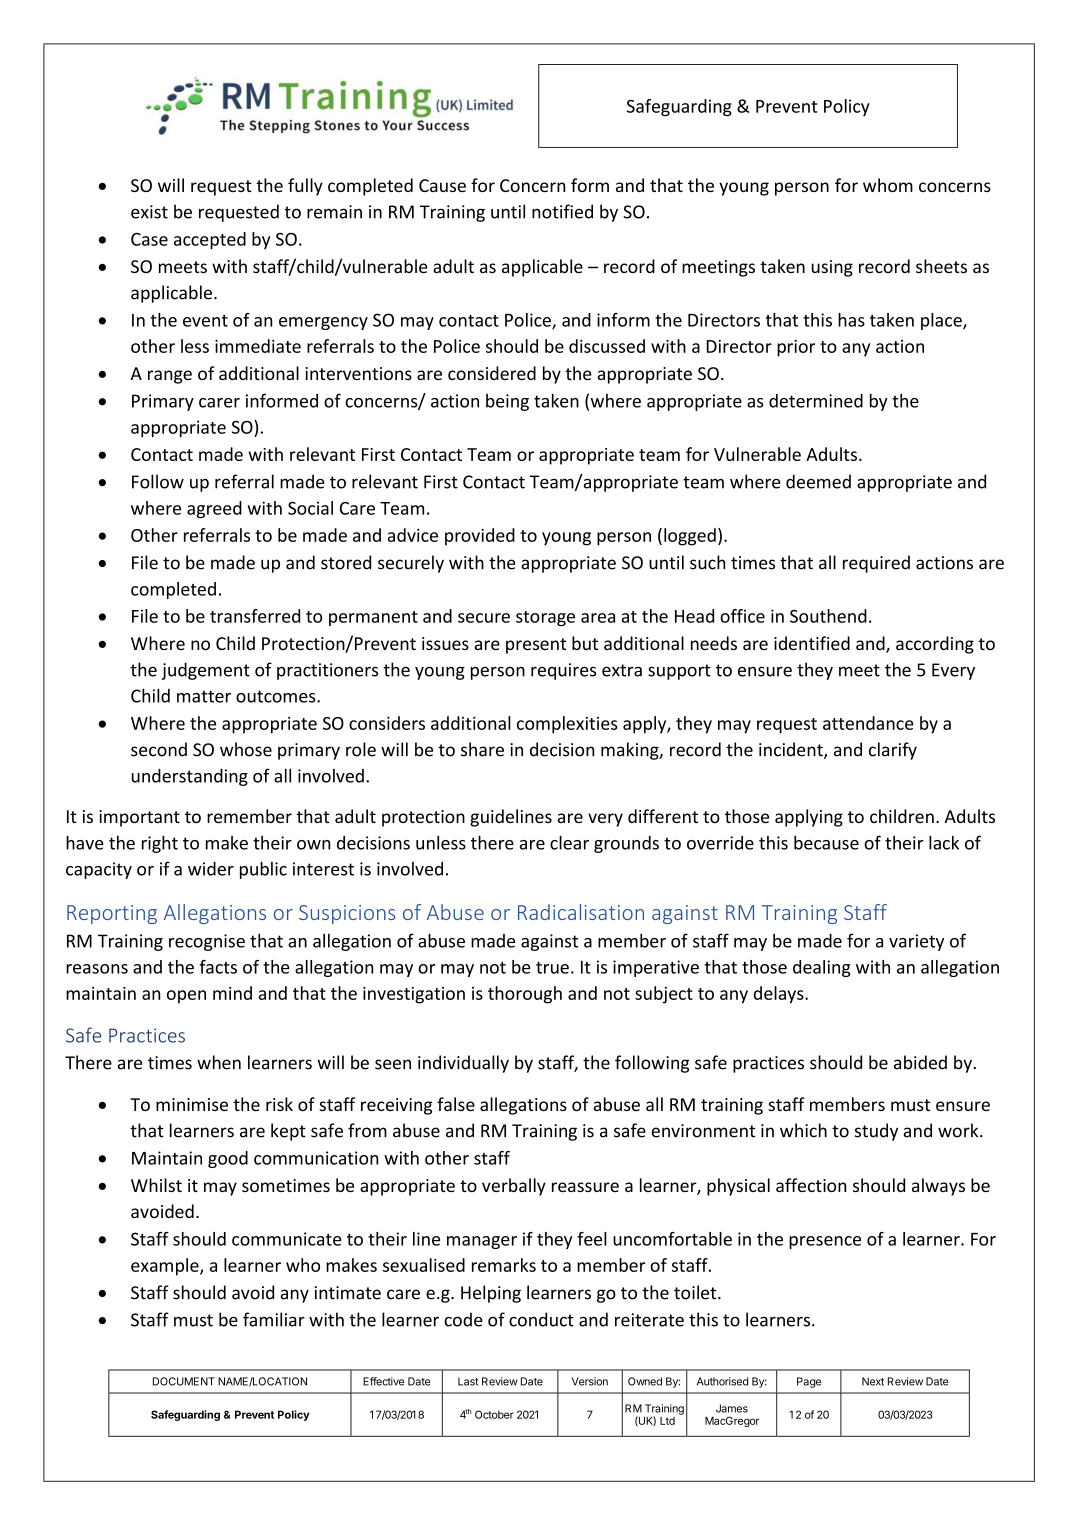 The image size is (1078, 1525). What do you see at coordinates (812, 643) in the screenshot?
I see `identified` at bounding box center [812, 643].
